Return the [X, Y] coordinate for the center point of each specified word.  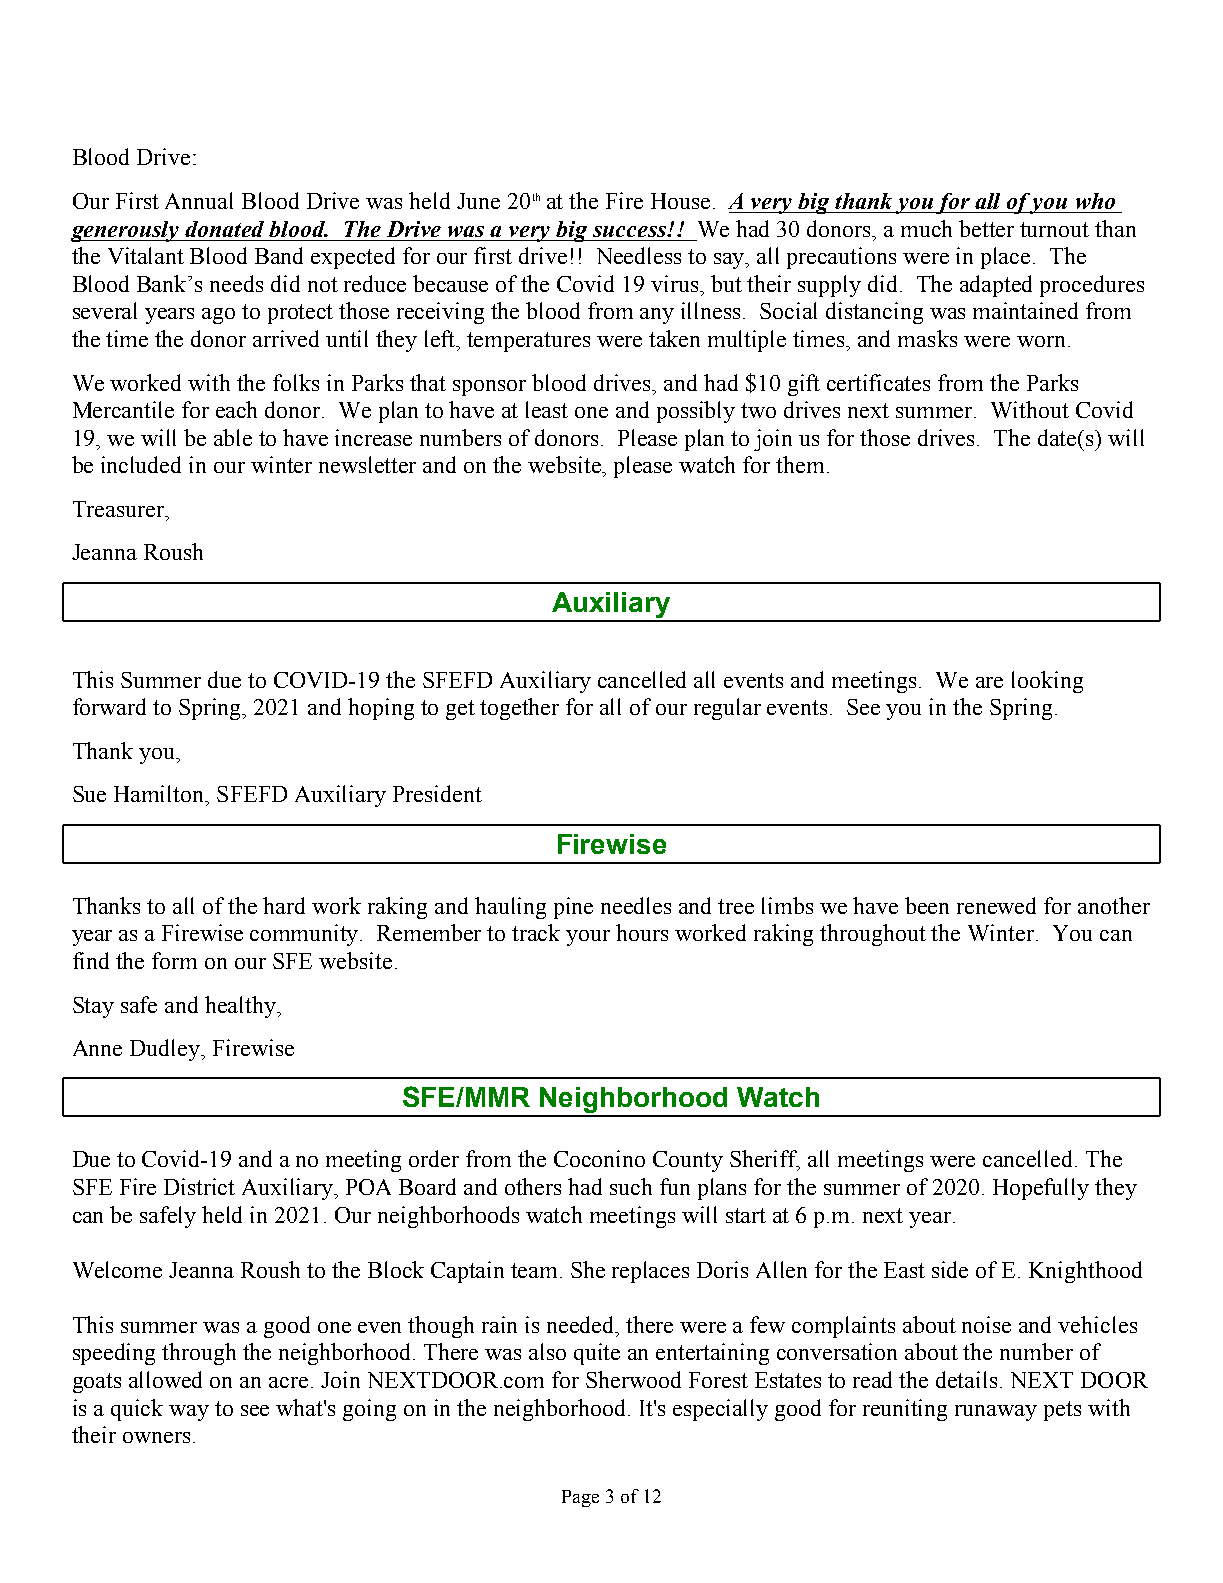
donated [224, 229]
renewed [996, 905]
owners [156, 1437]
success [630, 231]
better [986, 228]
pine [573, 908]
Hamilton [160, 793]
